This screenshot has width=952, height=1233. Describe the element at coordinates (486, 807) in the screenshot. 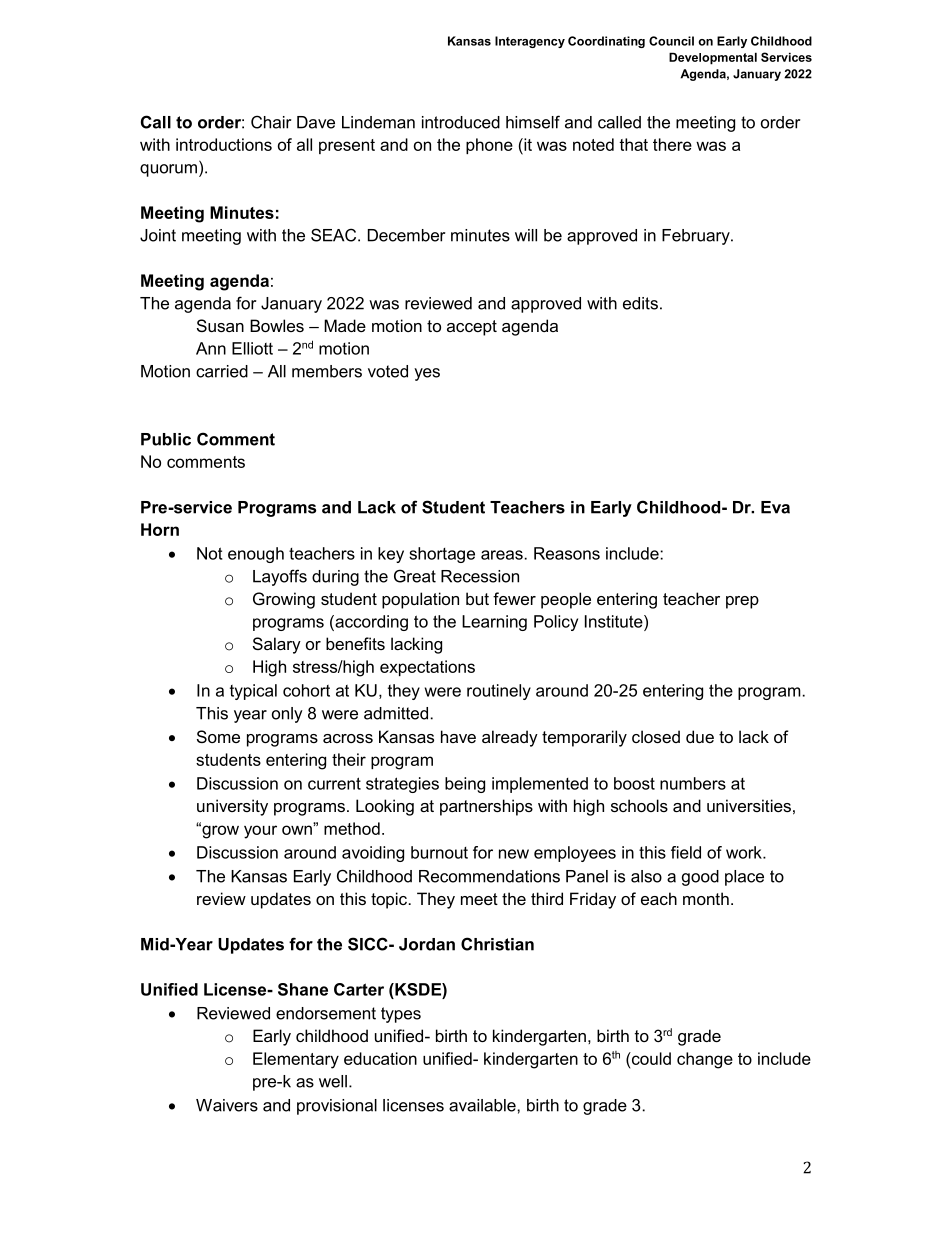

I see `partnerships` at that location.
